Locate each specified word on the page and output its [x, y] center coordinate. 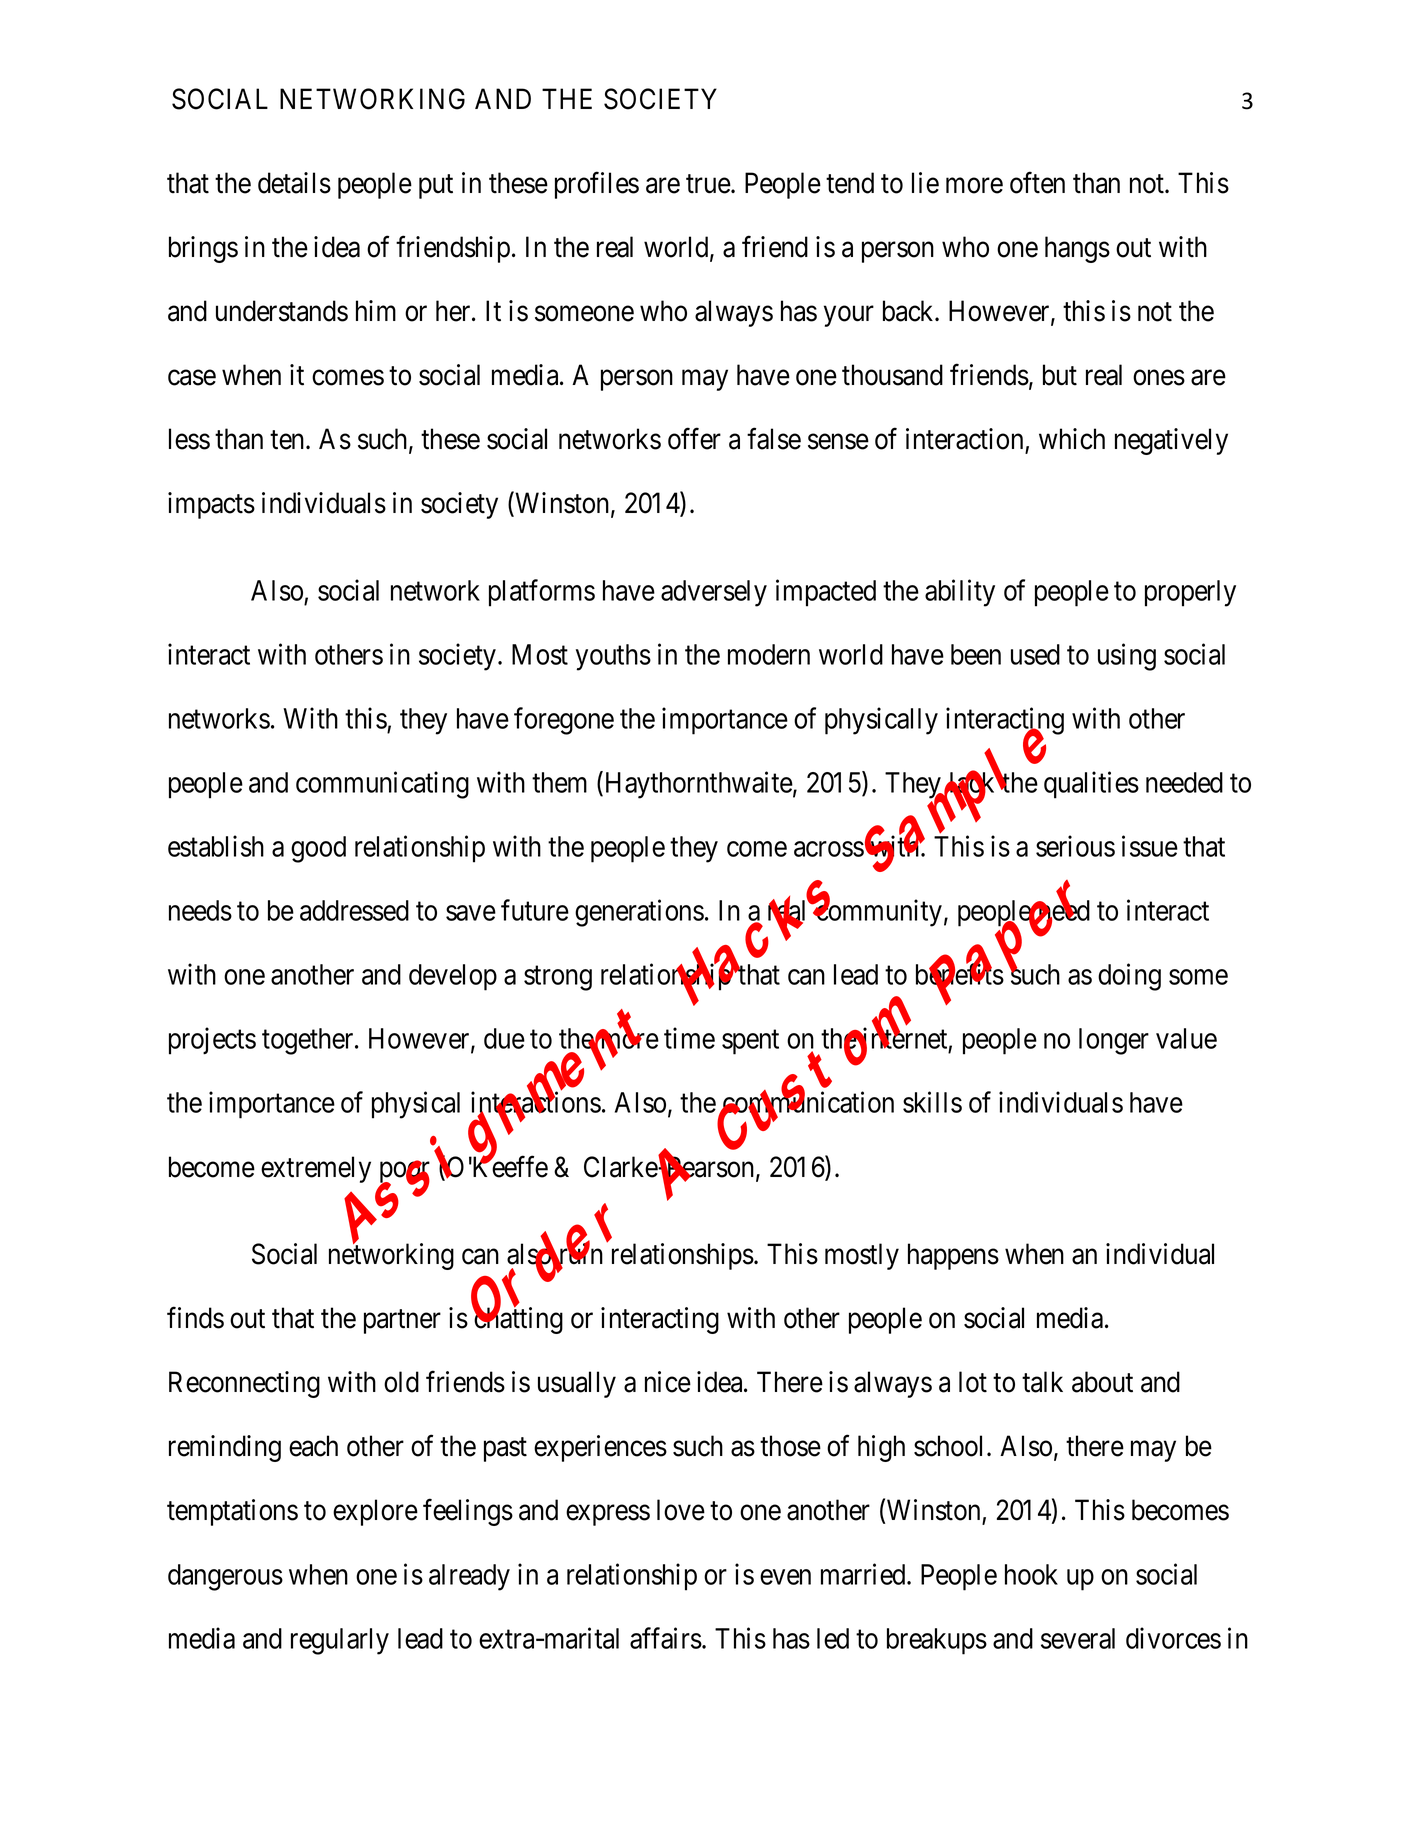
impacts [211, 505]
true [708, 184]
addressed [354, 910]
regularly [340, 1641]
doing [1129, 977]
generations [639, 913]
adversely [714, 593]
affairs [666, 1638]
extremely [316, 1169]
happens [953, 1256]
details [294, 183]
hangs [1077, 249]
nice [668, 1382]
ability [960, 593]
